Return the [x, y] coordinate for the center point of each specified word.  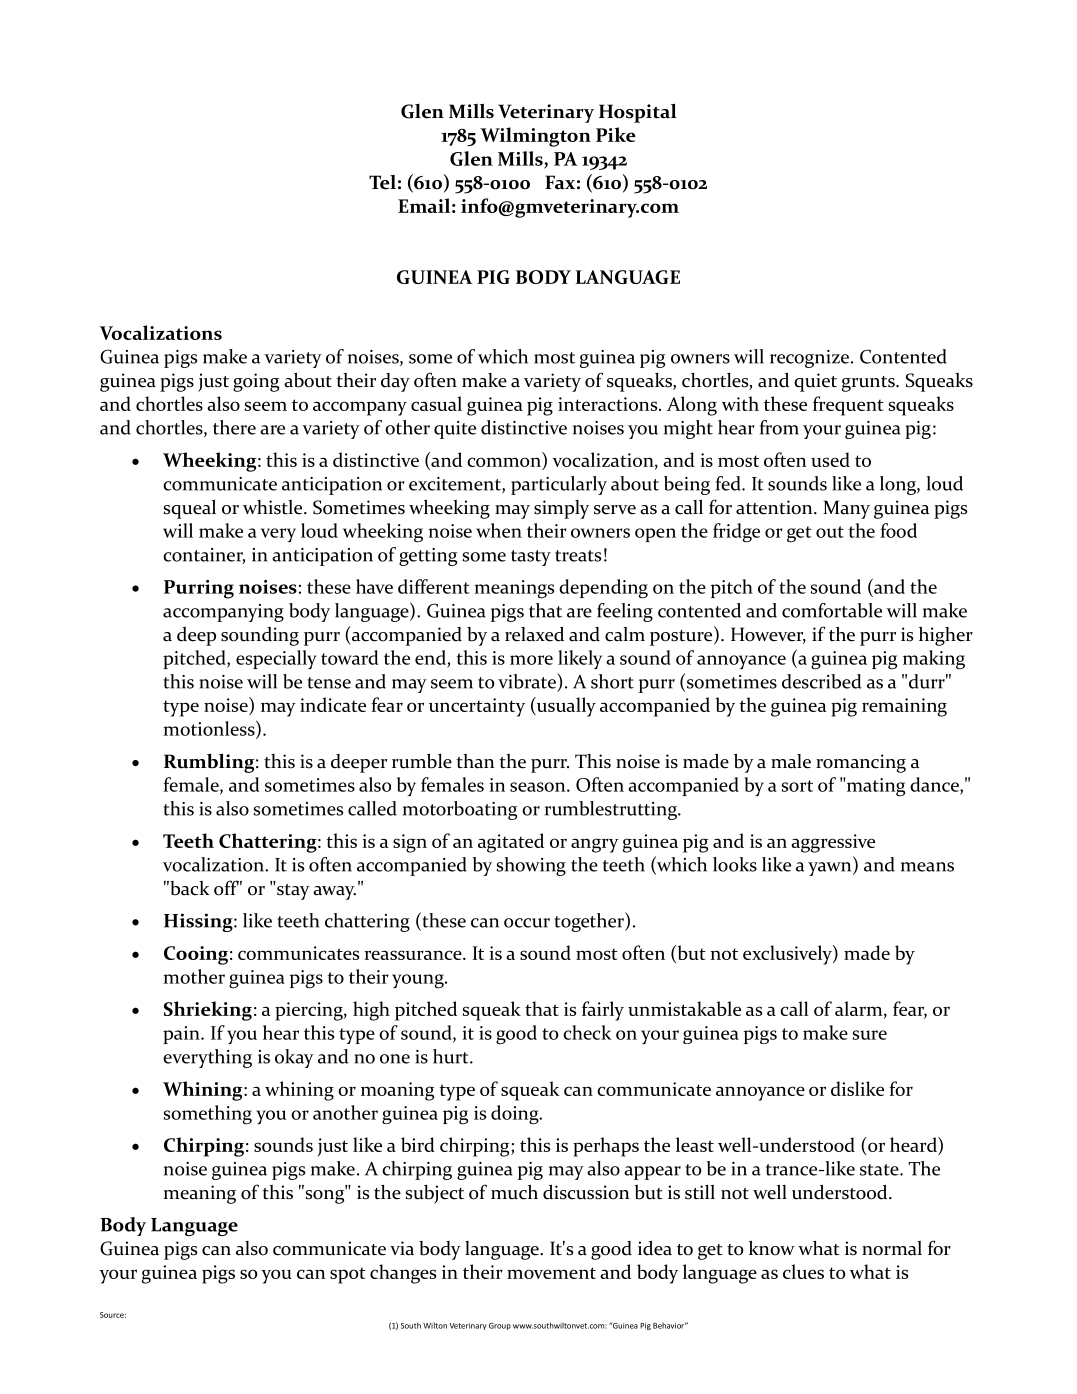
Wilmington [535, 137]
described [821, 681]
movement [551, 1273]
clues [803, 1271]
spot [348, 1275]
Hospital [638, 113]
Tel [382, 182]
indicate [333, 704]
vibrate [528, 681]
